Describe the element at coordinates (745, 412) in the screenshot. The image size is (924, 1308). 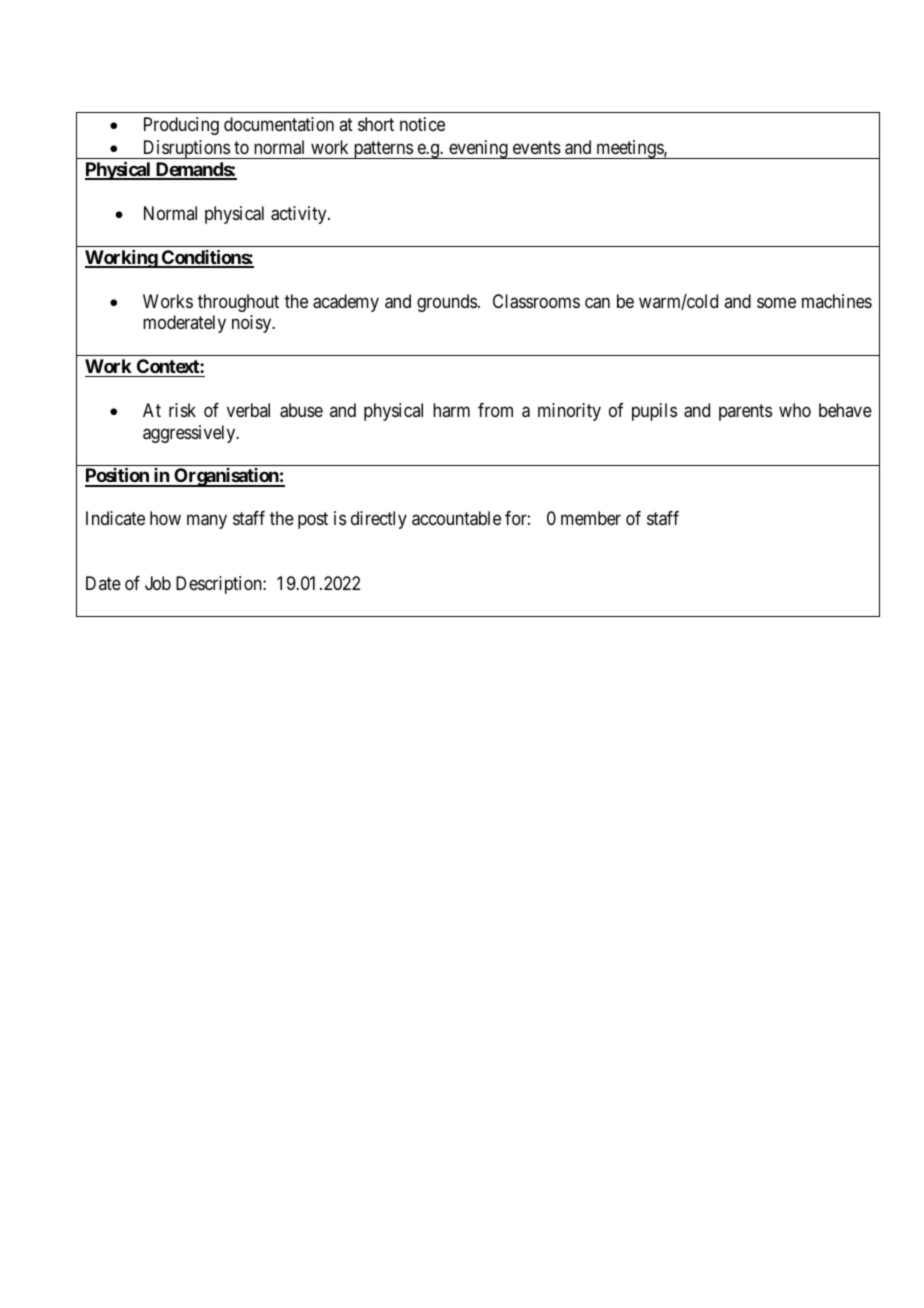
I see `parents` at that location.
